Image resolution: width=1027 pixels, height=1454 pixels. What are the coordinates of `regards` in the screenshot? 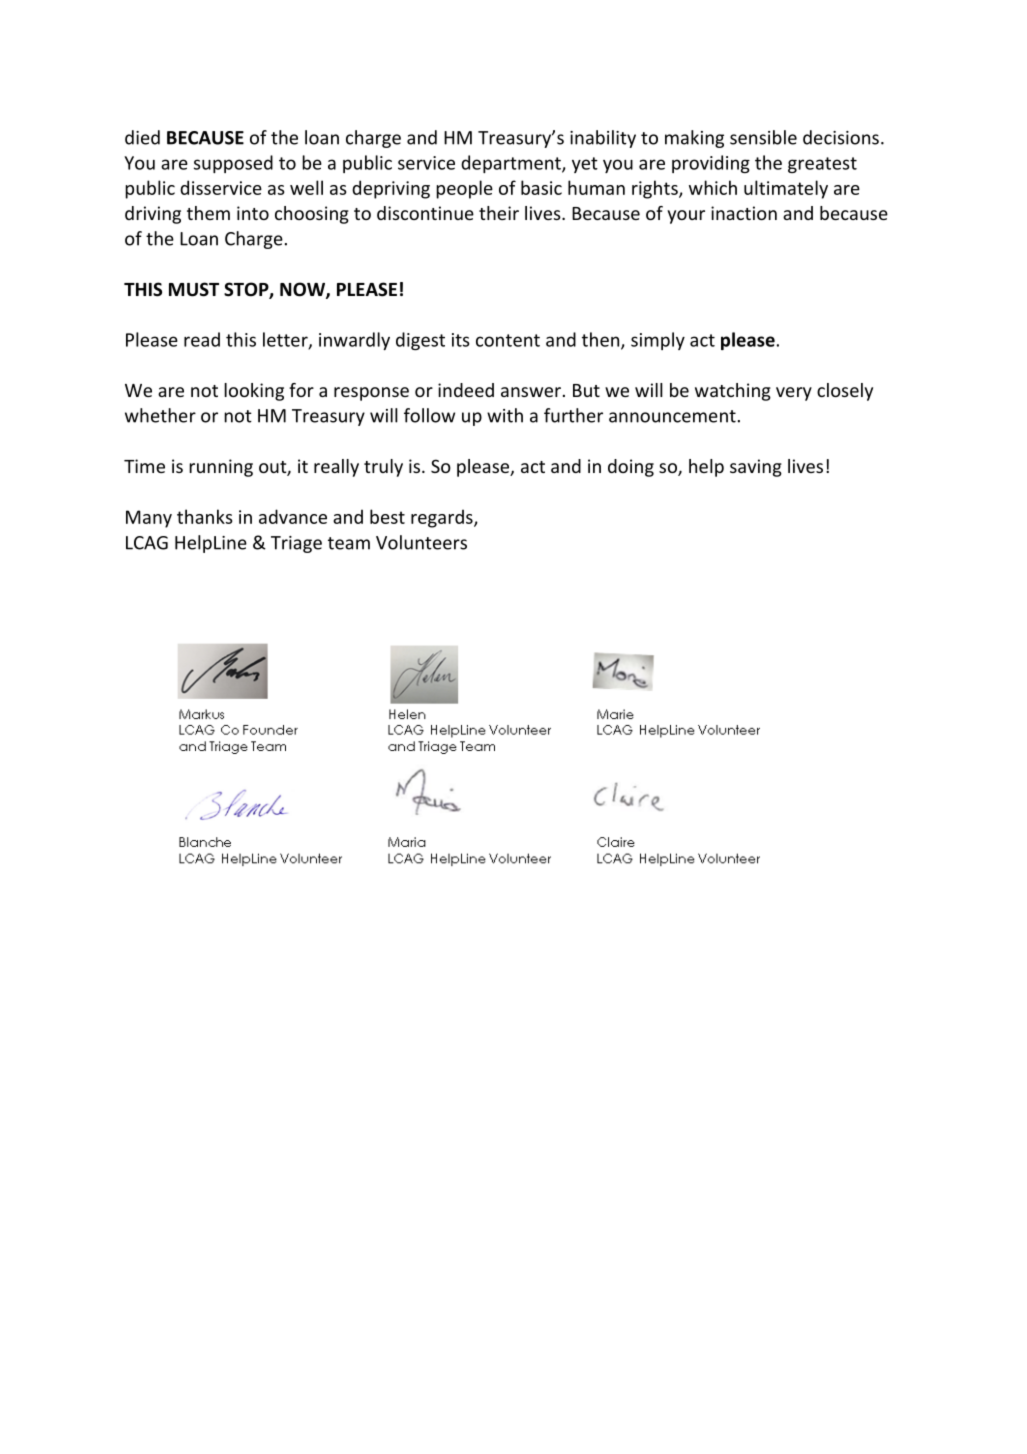 It's located at (443, 518).
